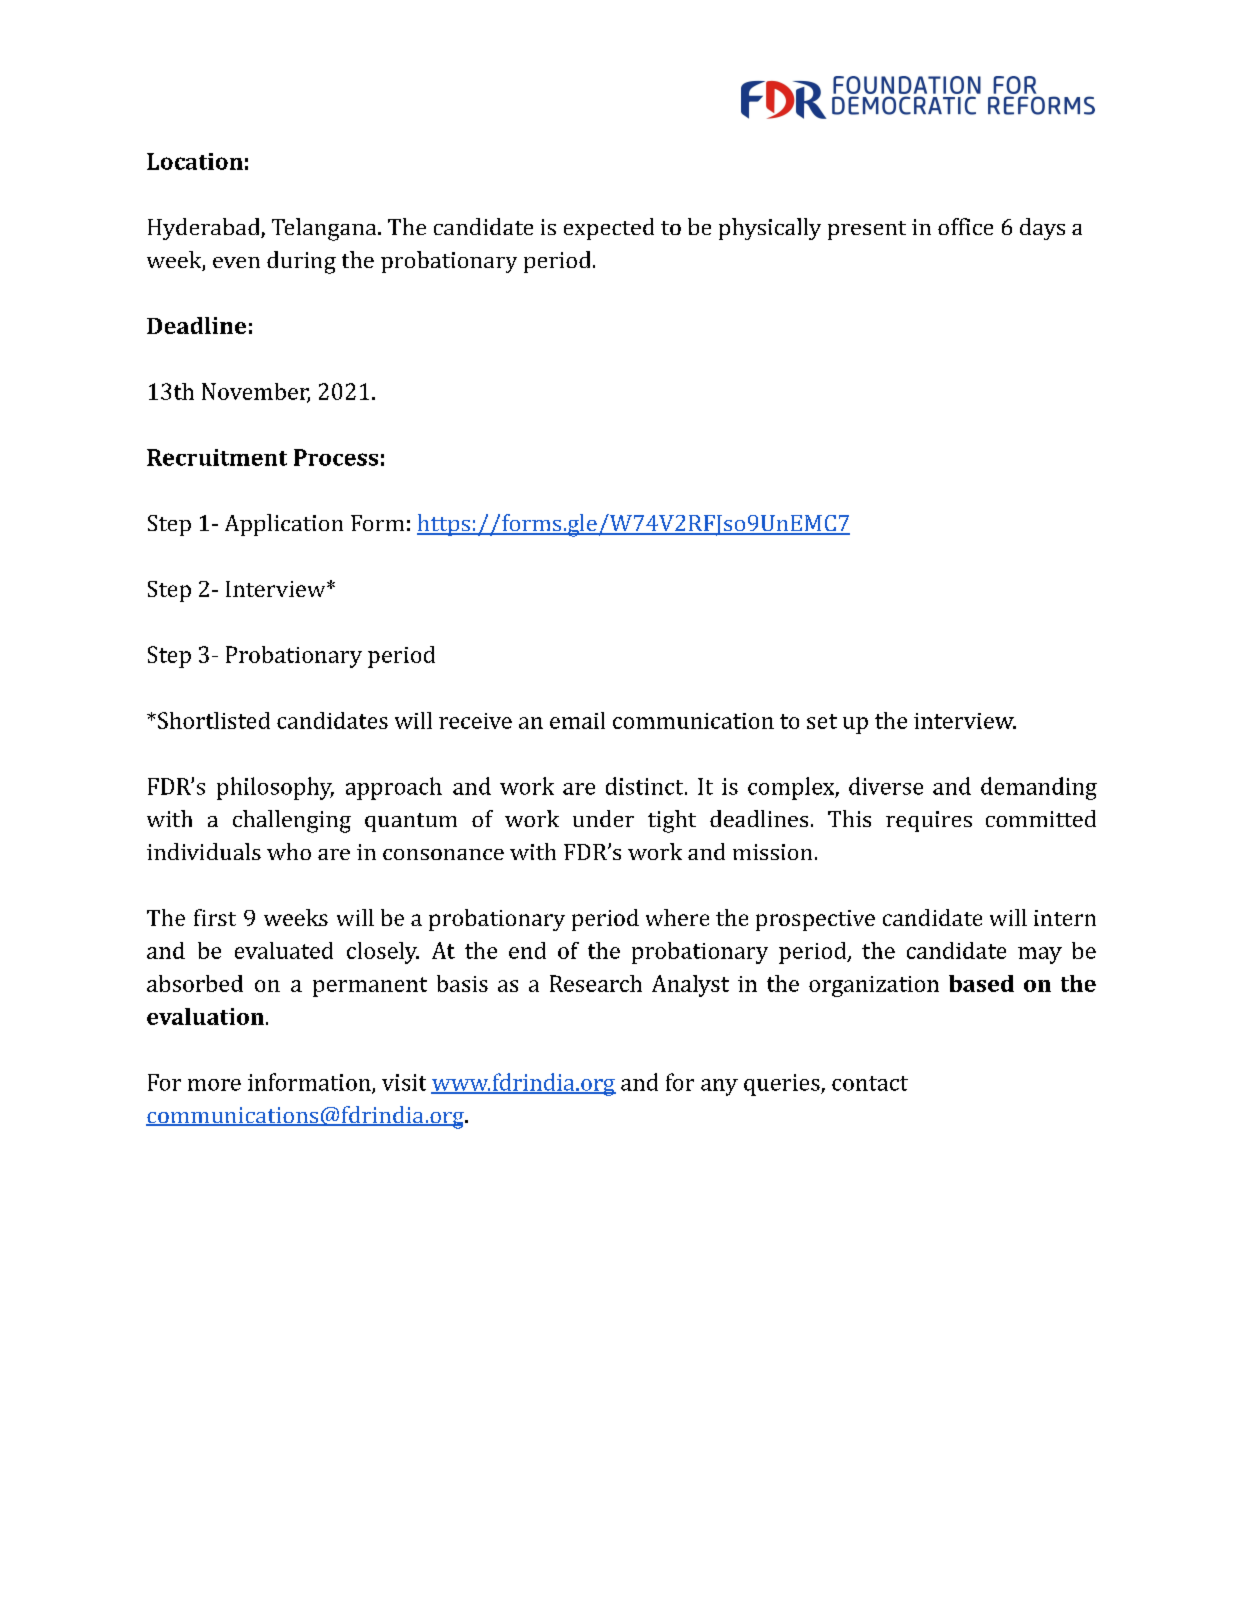 The image size is (1244, 1610). I want to click on Telangana, so click(325, 229).
